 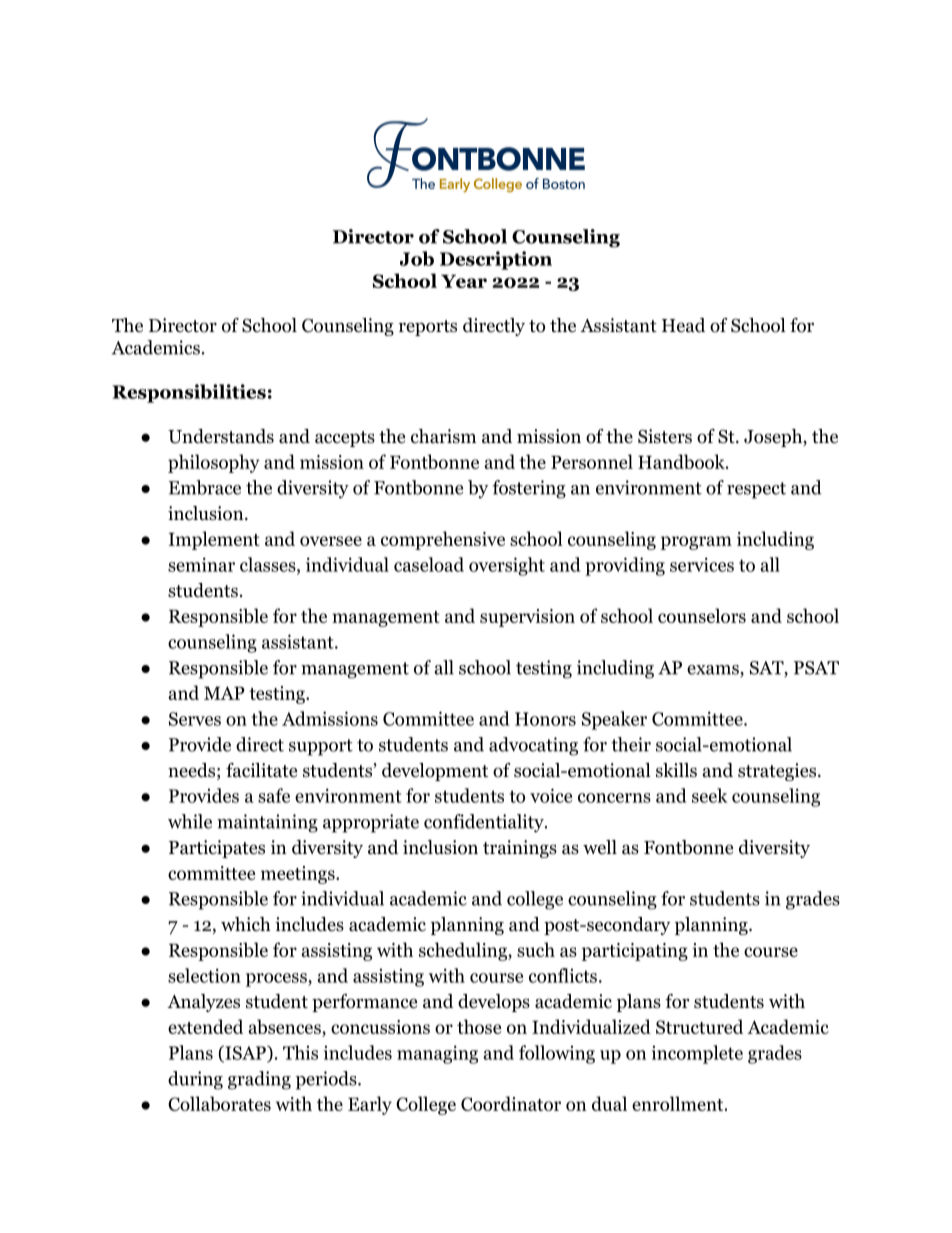 I want to click on Honors, so click(x=545, y=719).
